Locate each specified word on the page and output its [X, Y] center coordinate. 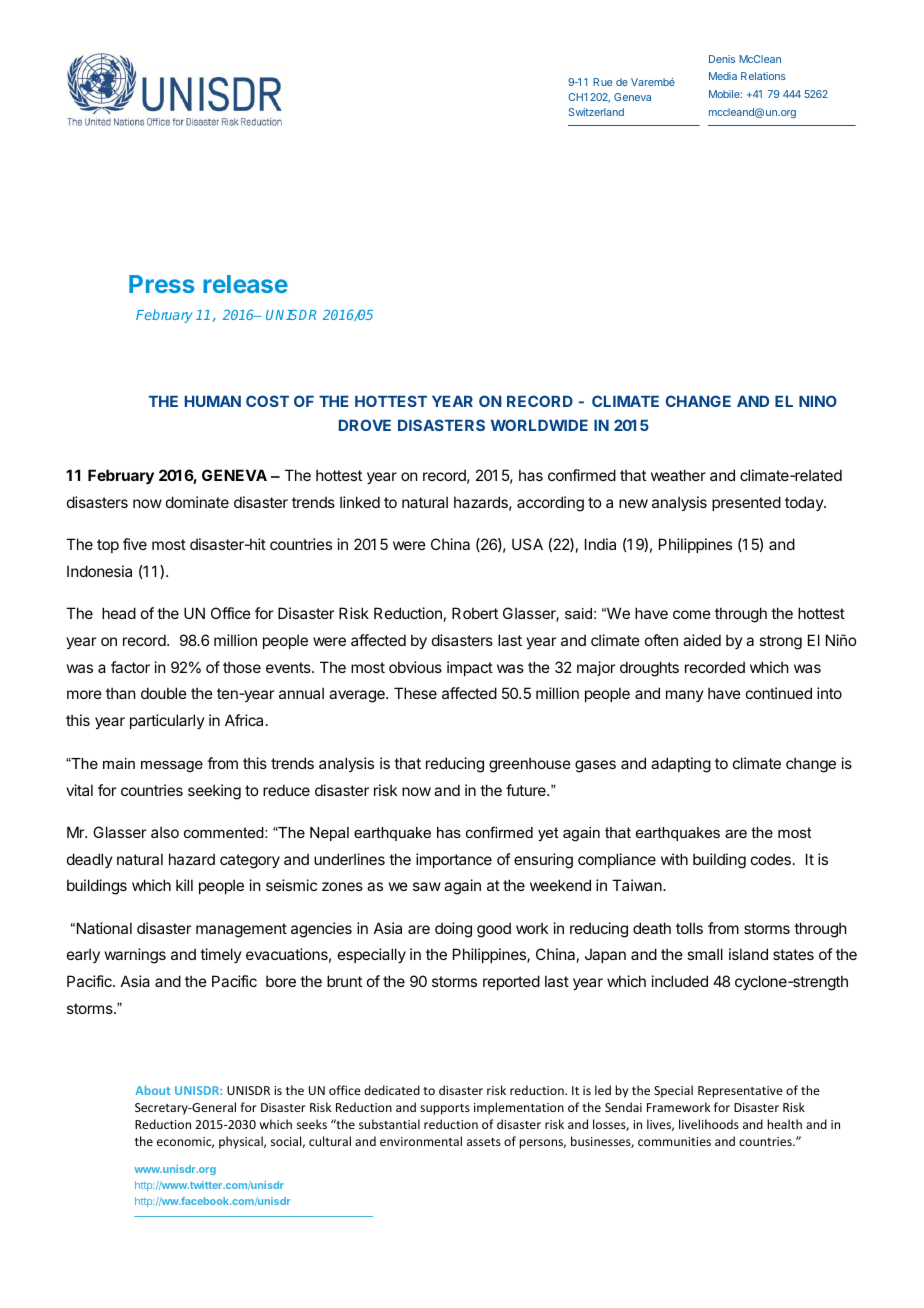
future [527, 790]
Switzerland [596, 112]
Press [162, 284]
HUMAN [213, 401]
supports [445, 1109]
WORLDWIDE [539, 425]
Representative [740, 1092]
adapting [681, 765]
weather [678, 475]
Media [723, 76]
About [152, 1090]
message [172, 767]
